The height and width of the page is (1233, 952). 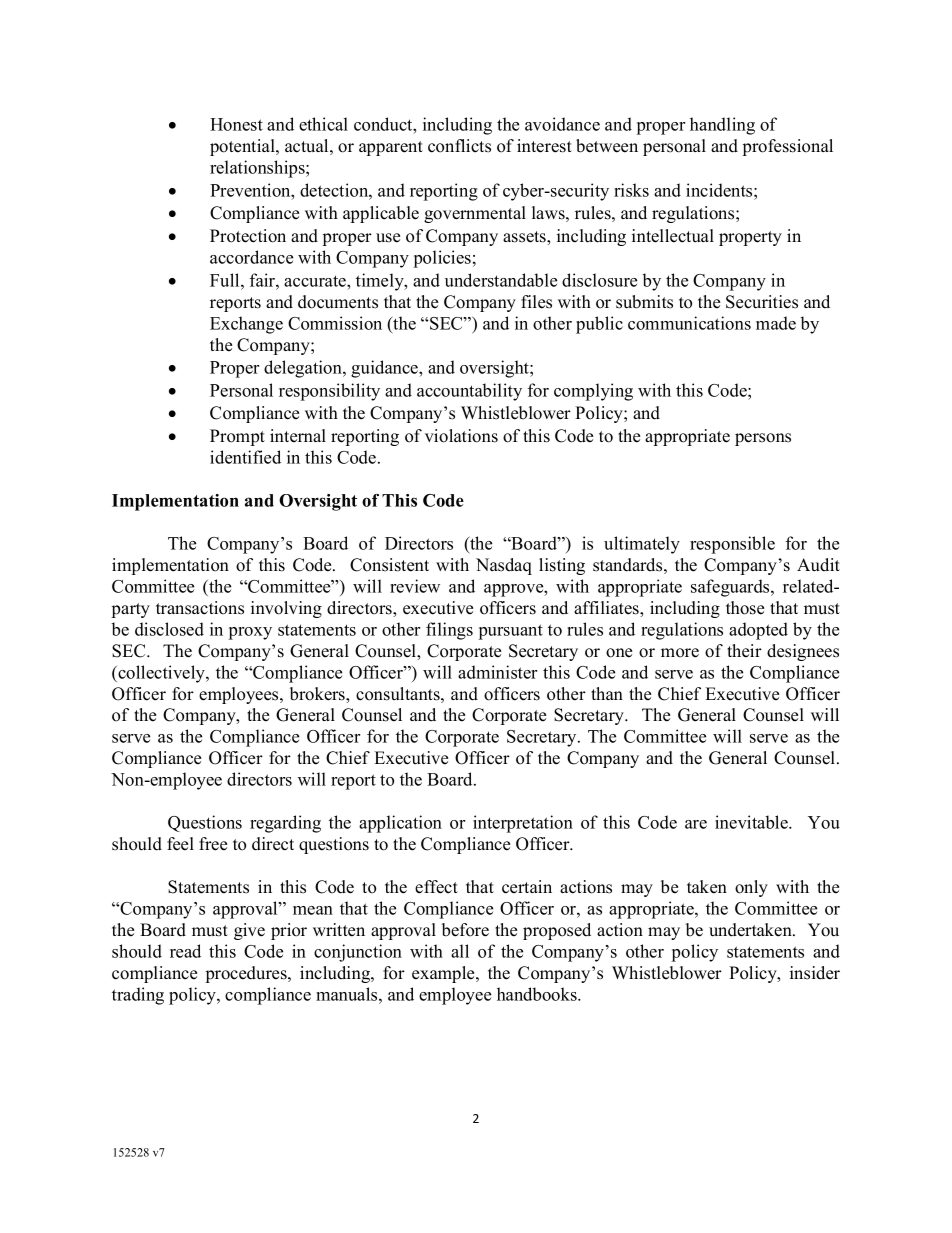 What do you see at coordinates (732, 545) in the page?
I see `responsible` at bounding box center [732, 545].
